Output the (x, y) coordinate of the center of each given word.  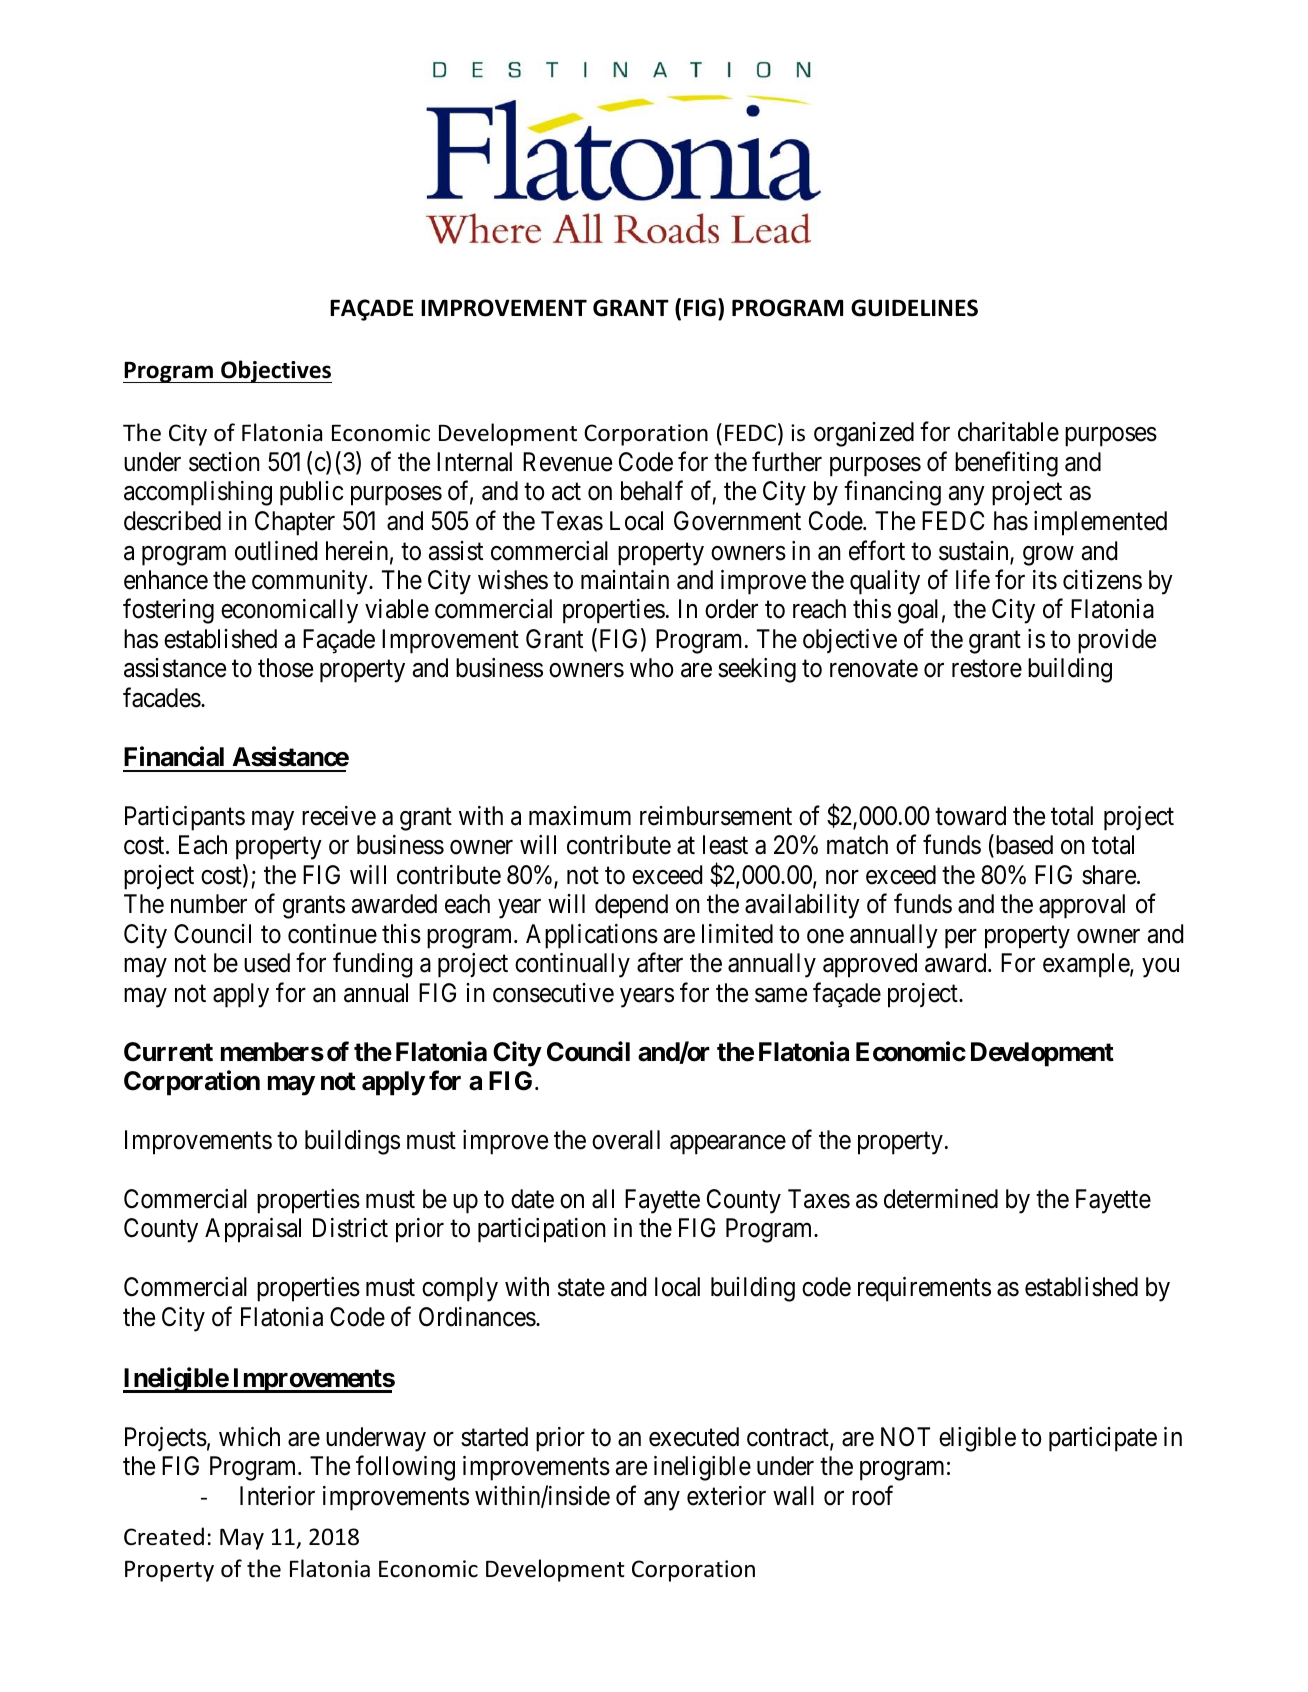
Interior (277, 1496)
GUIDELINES (914, 308)
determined (941, 1199)
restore (987, 669)
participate (1103, 1439)
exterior (726, 1496)
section (224, 462)
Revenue (567, 462)
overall (626, 1140)
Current (168, 1052)
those (285, 668)
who (651, 668)
